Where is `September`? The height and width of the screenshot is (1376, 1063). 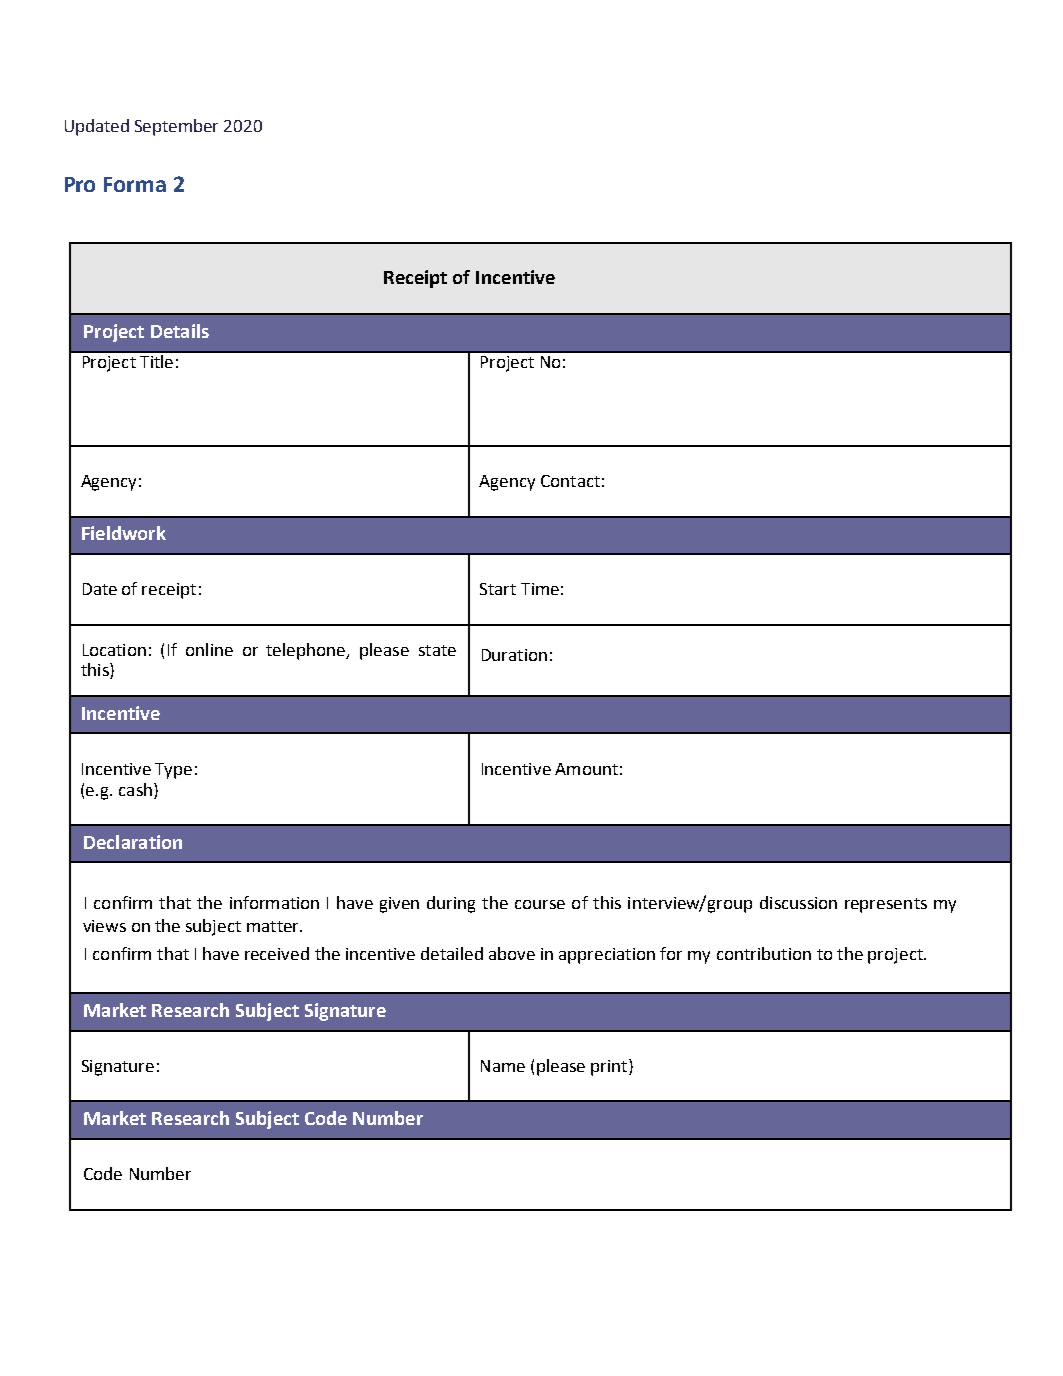
September is located at coordinates (176, 127).
